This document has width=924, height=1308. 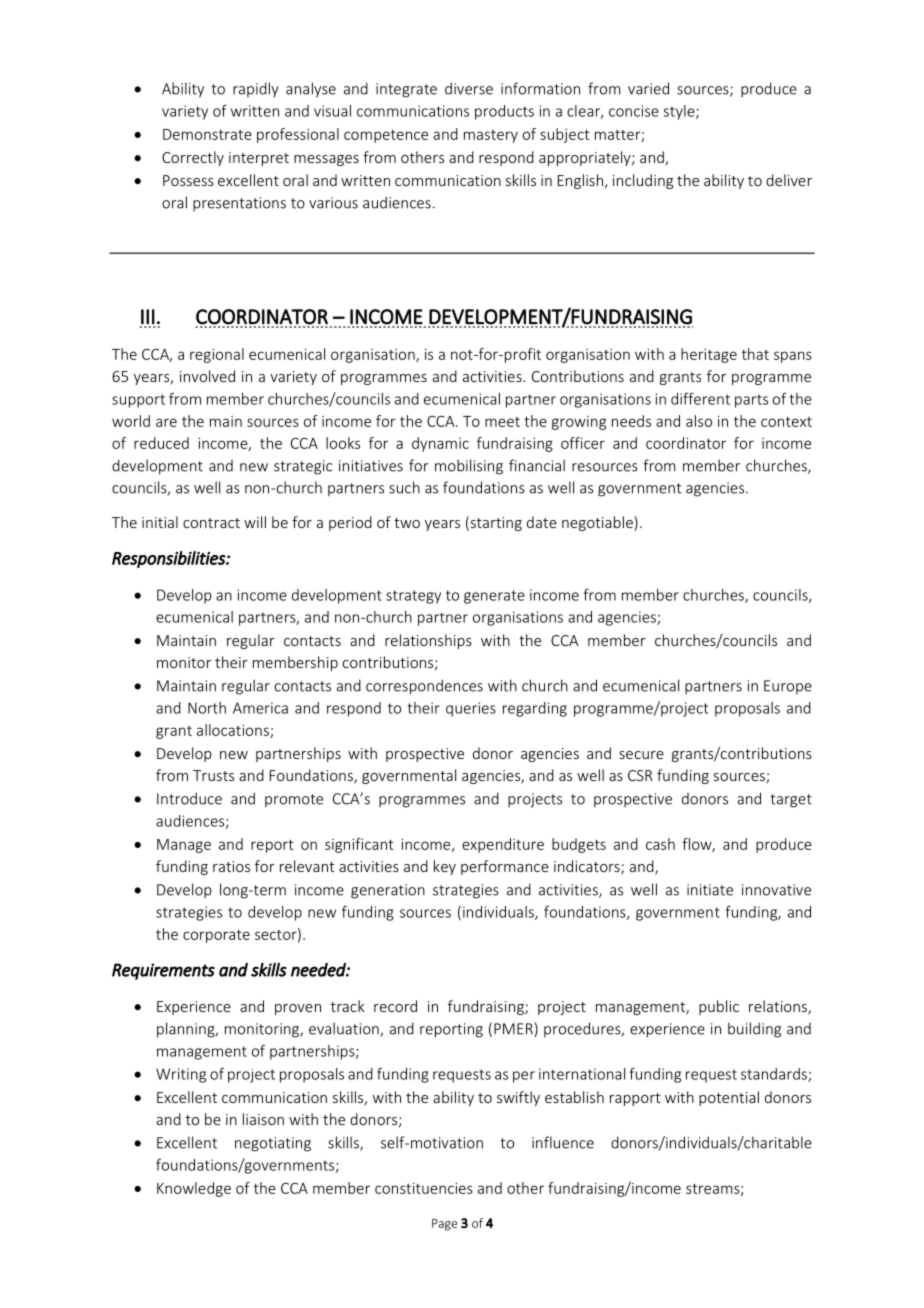 I want to click on key, so click(x=445, y=867).
